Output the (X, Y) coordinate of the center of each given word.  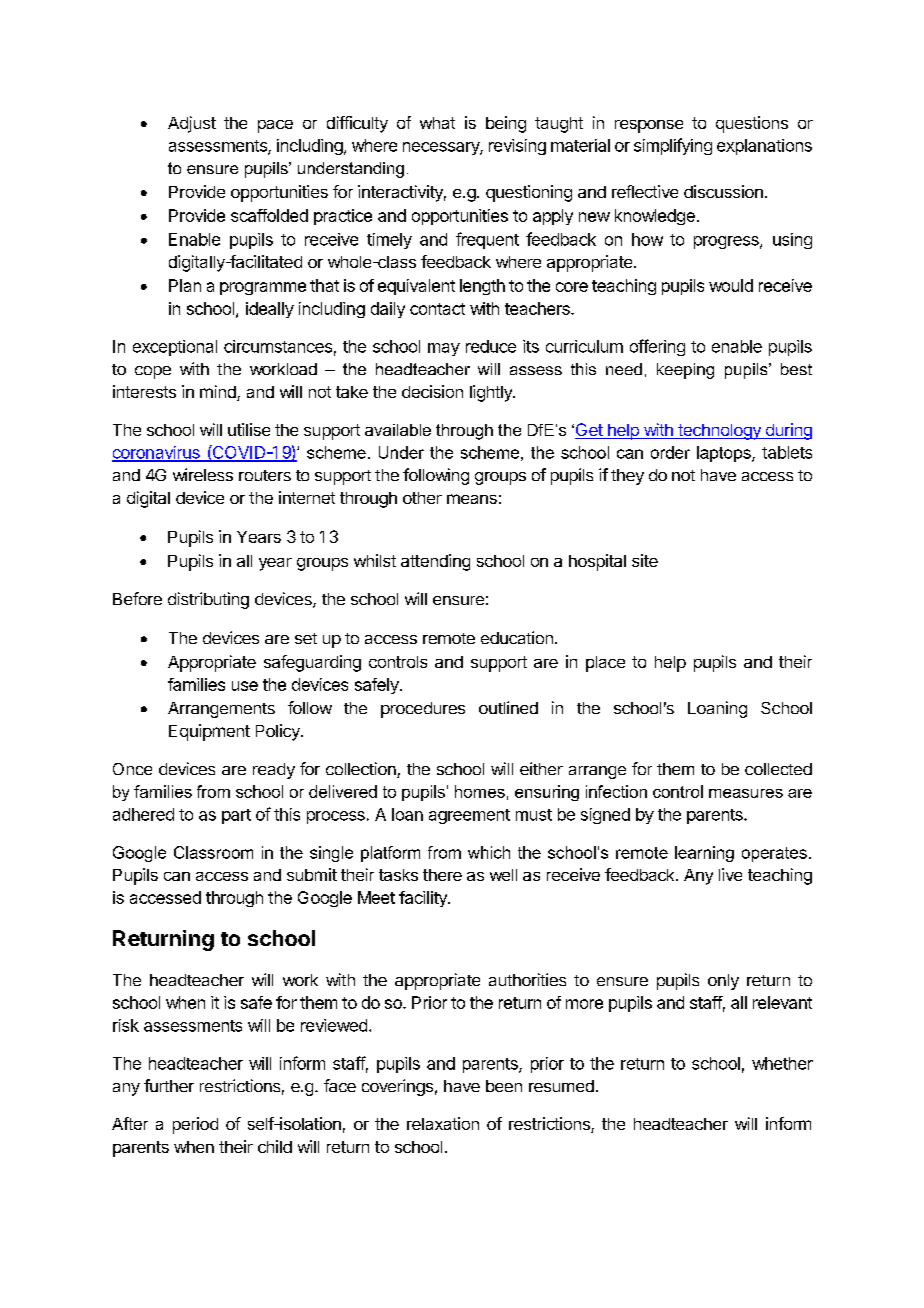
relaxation (443, 1123)
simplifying (673, 146)
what (437, 123)
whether (782, 1063)
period (195, 1125)
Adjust (192, 124)
